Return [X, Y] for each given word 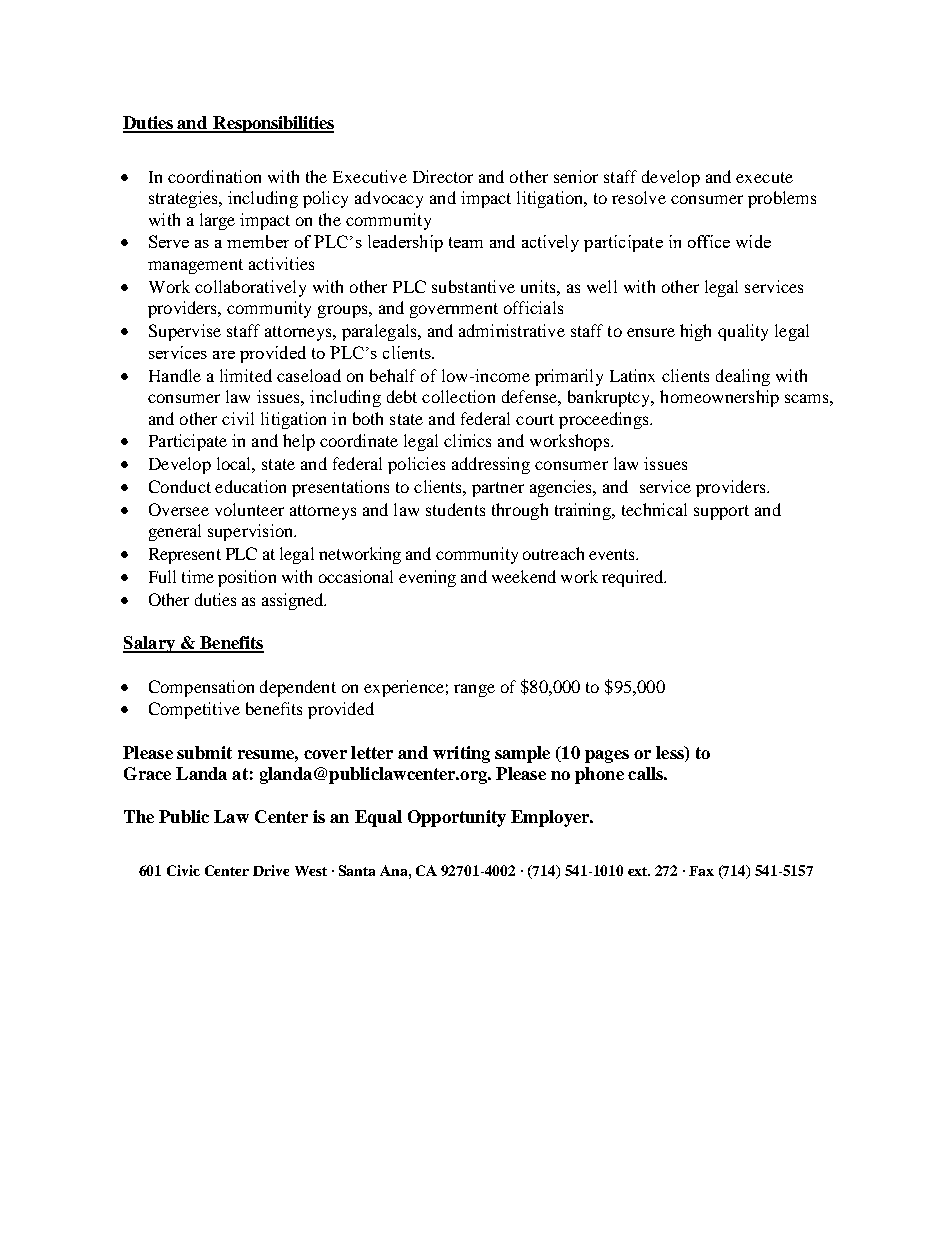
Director [443, 176]
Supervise [185, 332]
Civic [183, 870]
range [474, 690]
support [721, 512]
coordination [214, 176]
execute [764, 177]
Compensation [201, 688]
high [695, 332]
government [454, 310]
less [671, 752]
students [455, 509]
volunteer [249, 509]
